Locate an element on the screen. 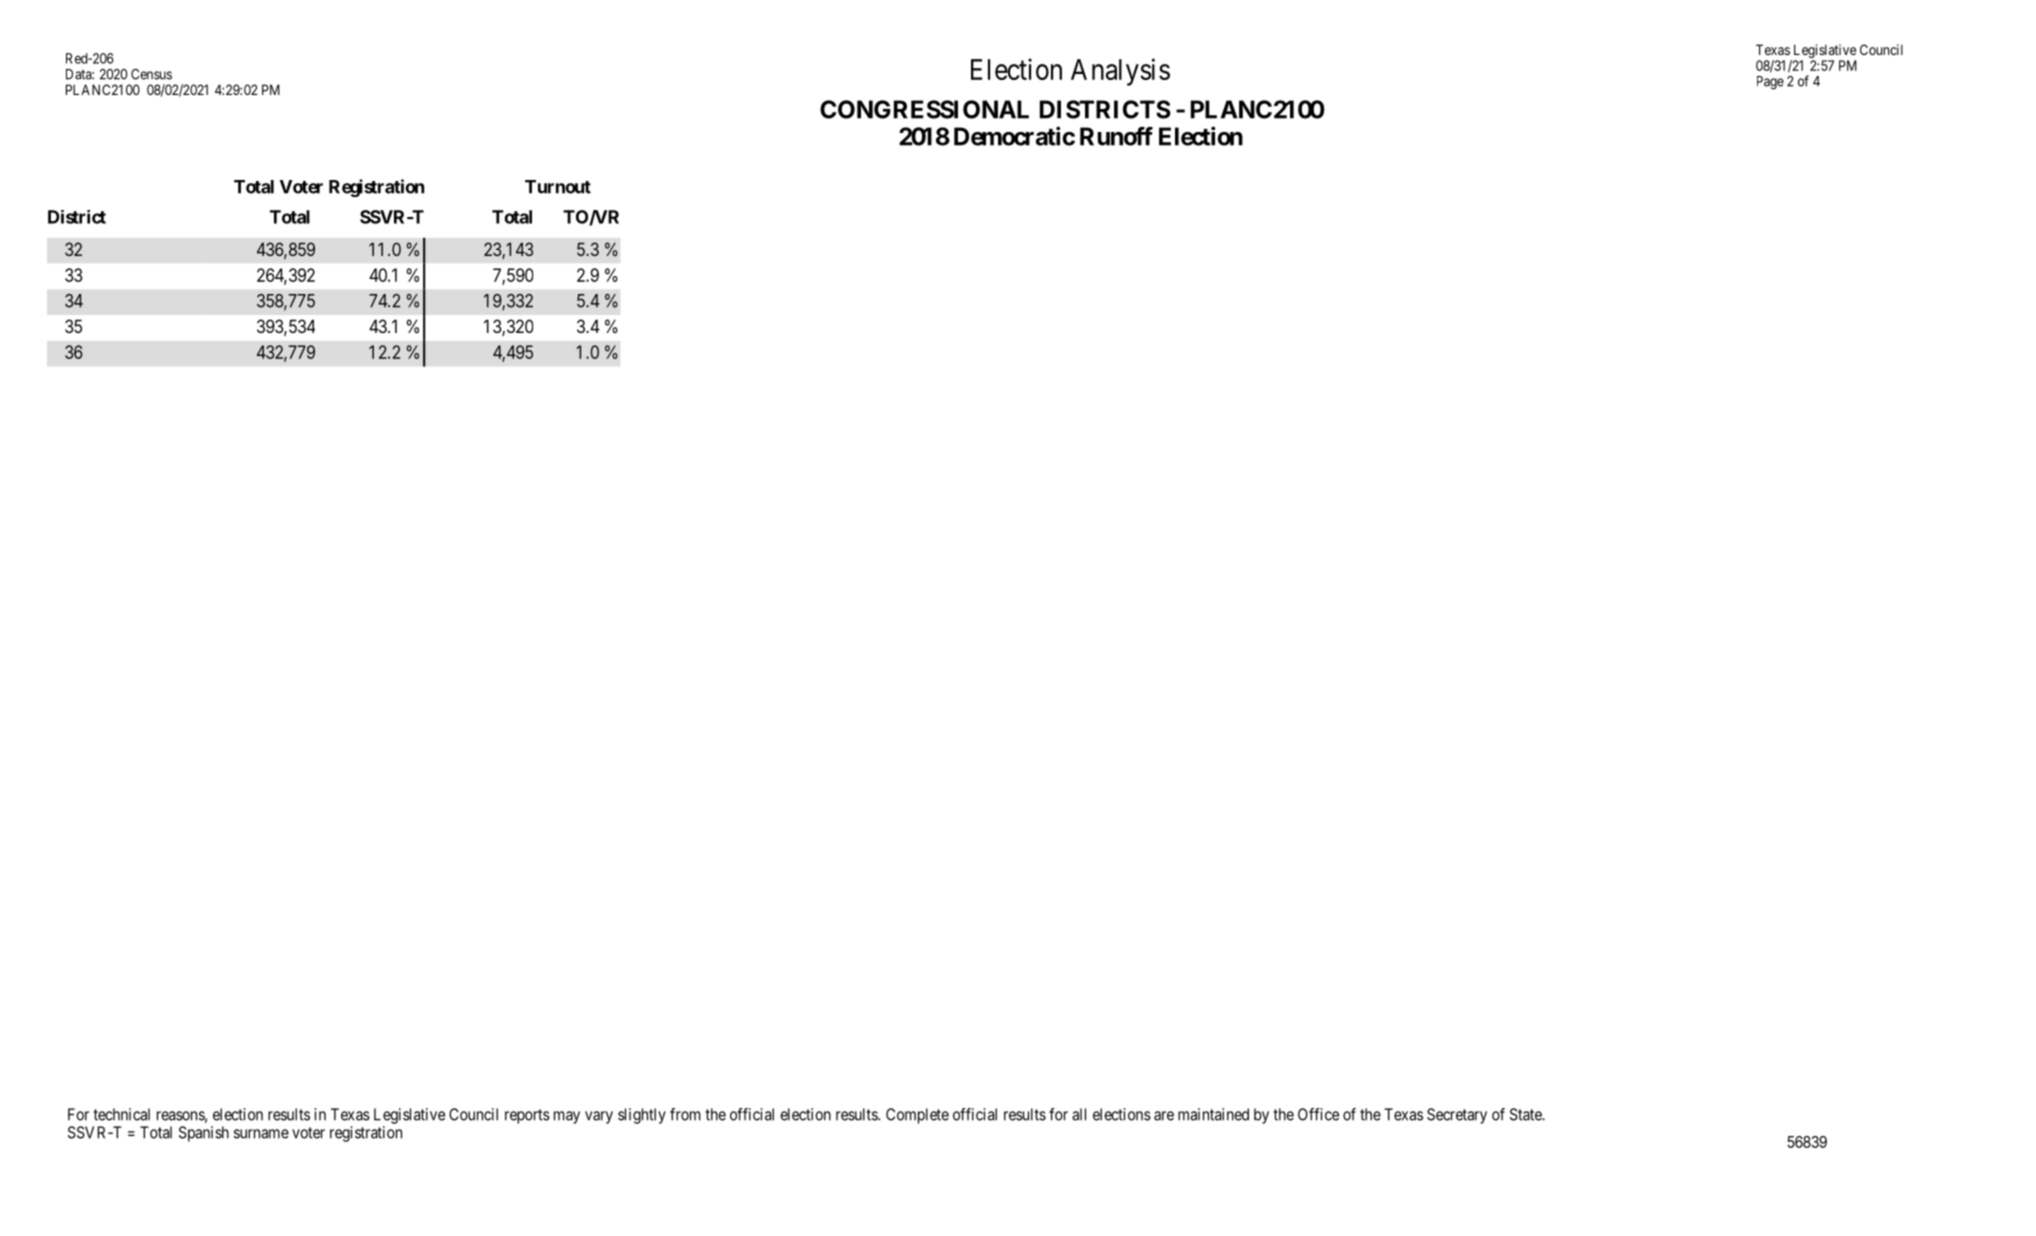 This screenshot has width=2036, height=1236. Page is located at coordinates (1770, 83).
